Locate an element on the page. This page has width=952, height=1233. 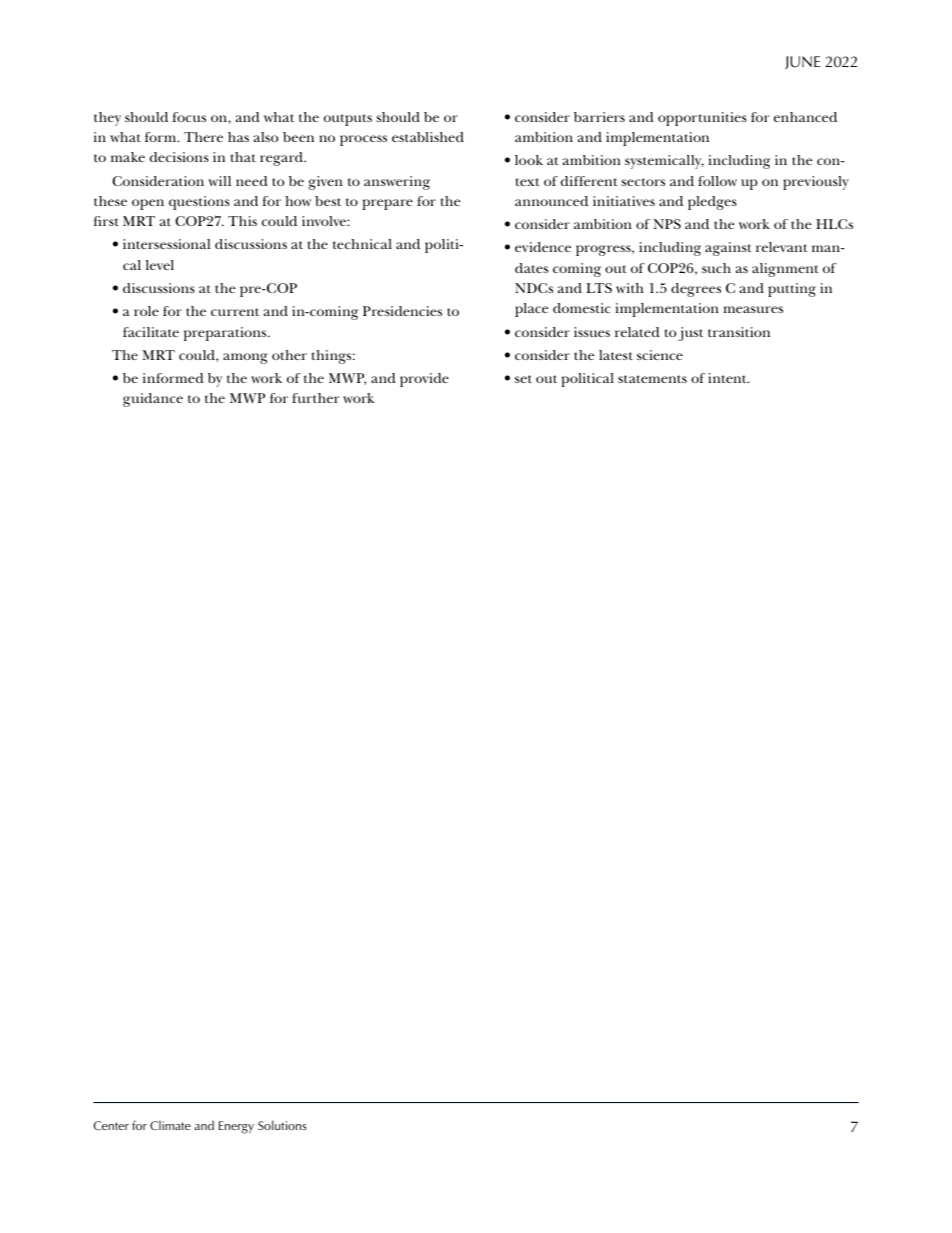
intent is located at coordinates (728, 378).
